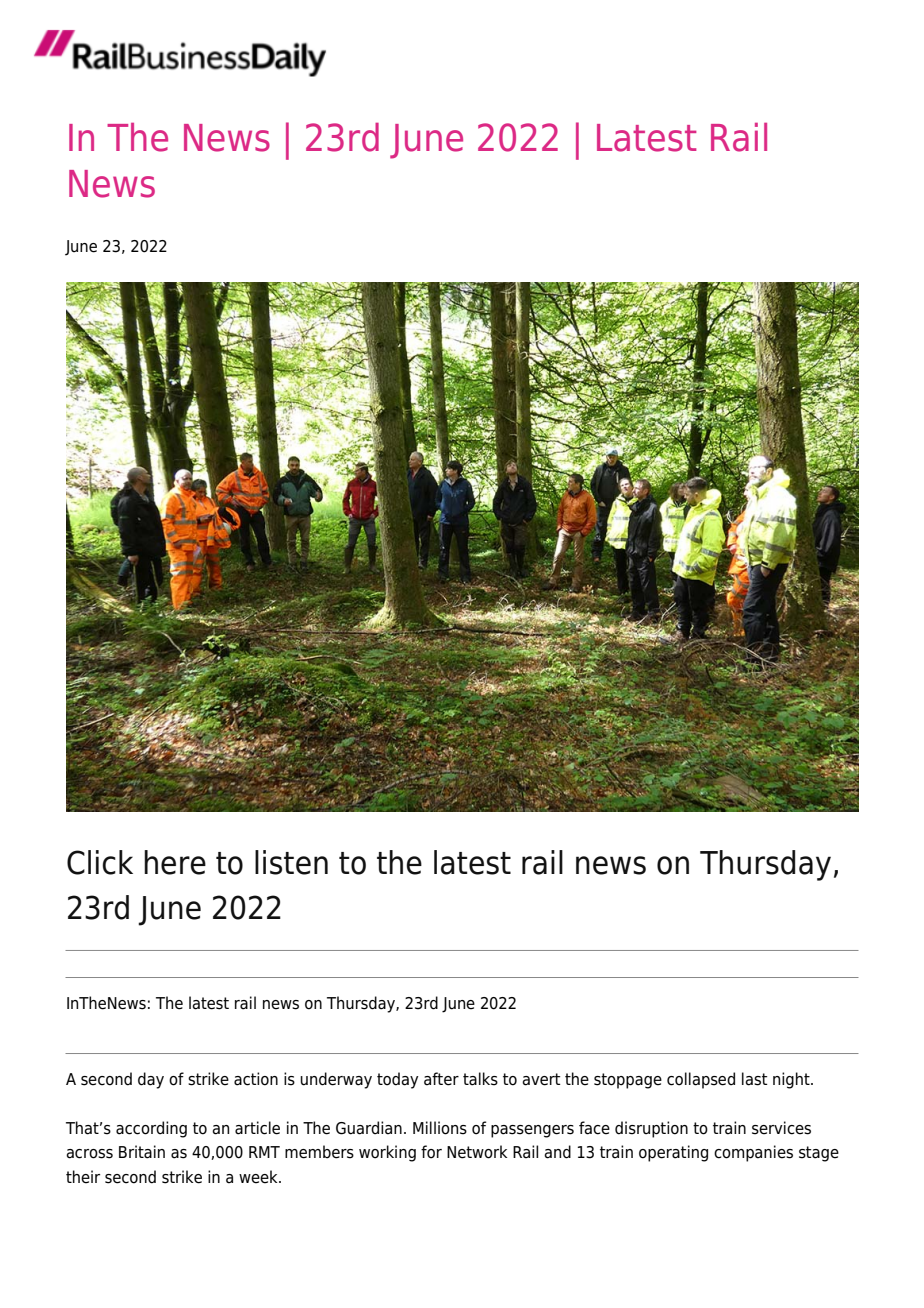  Describe the element at coordinates (755, 1079) in the page. I see `last` at that location.
